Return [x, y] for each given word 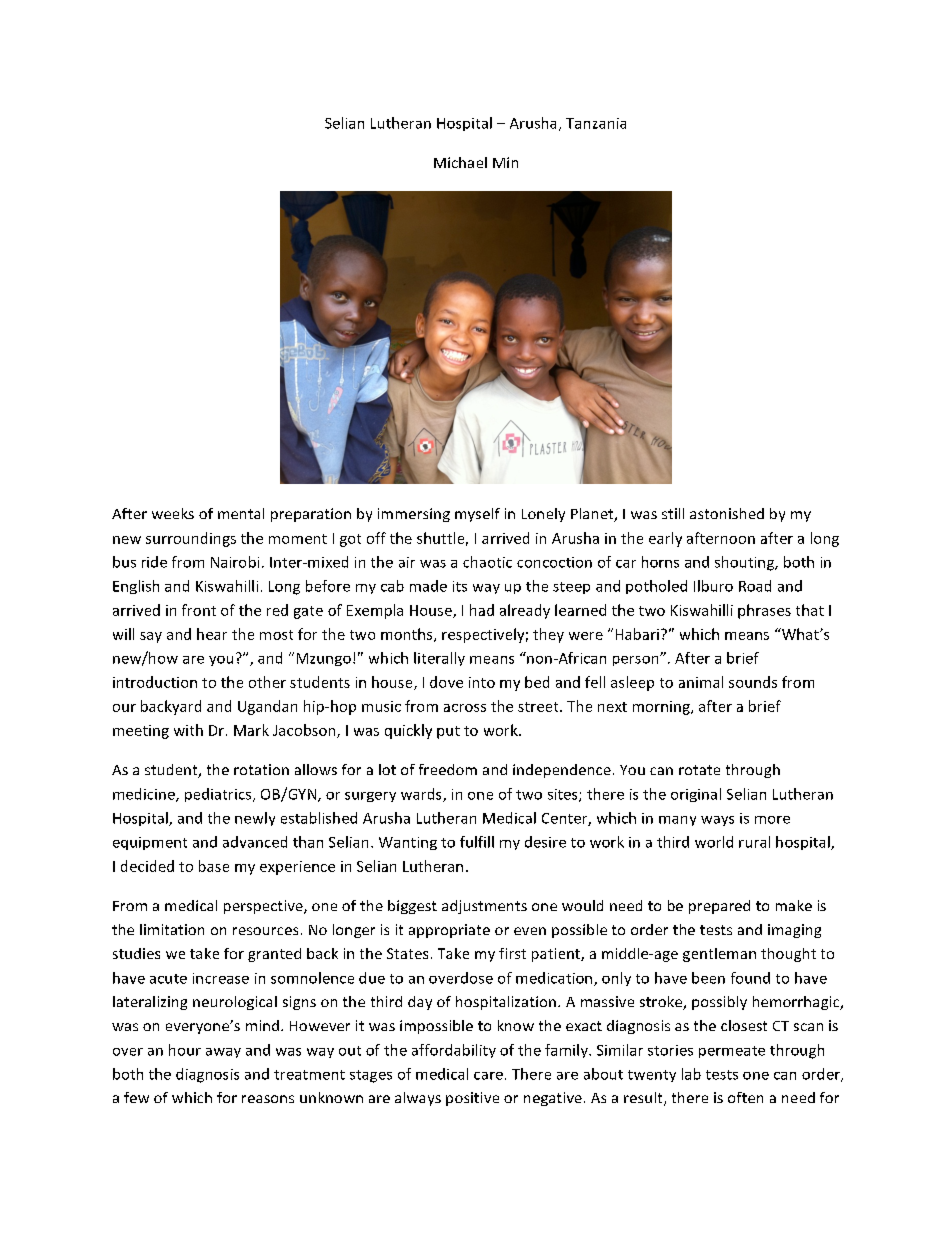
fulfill [477, 842]
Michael [460, 162]
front [199, 610]
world [714, 842]
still [673, 513]
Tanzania [596, 123]
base [214, 866]
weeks [173, 513]
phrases [764, 611]
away [223, 1053]
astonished [727, 513]
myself [477, 515]
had [482, 610]
